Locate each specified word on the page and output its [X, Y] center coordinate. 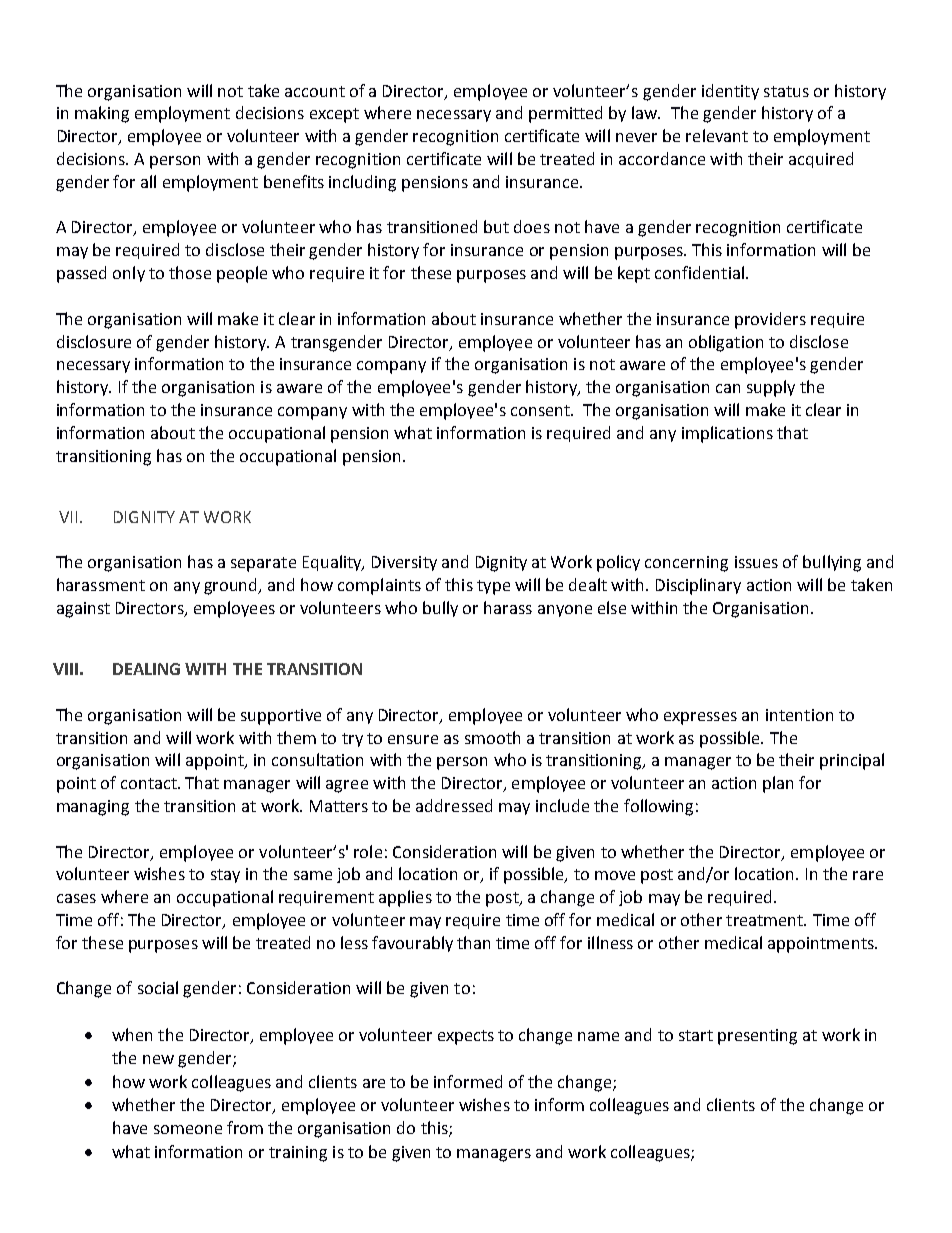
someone [188, 1129]
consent [541, 410]
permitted [565, 114]
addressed [454, 805]
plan [778, 784]
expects [466, 1037]
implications [727, 434]
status [786, 91]
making [102, 114]
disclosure [94, 341]
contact [150, 783]
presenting [757, 1037]
